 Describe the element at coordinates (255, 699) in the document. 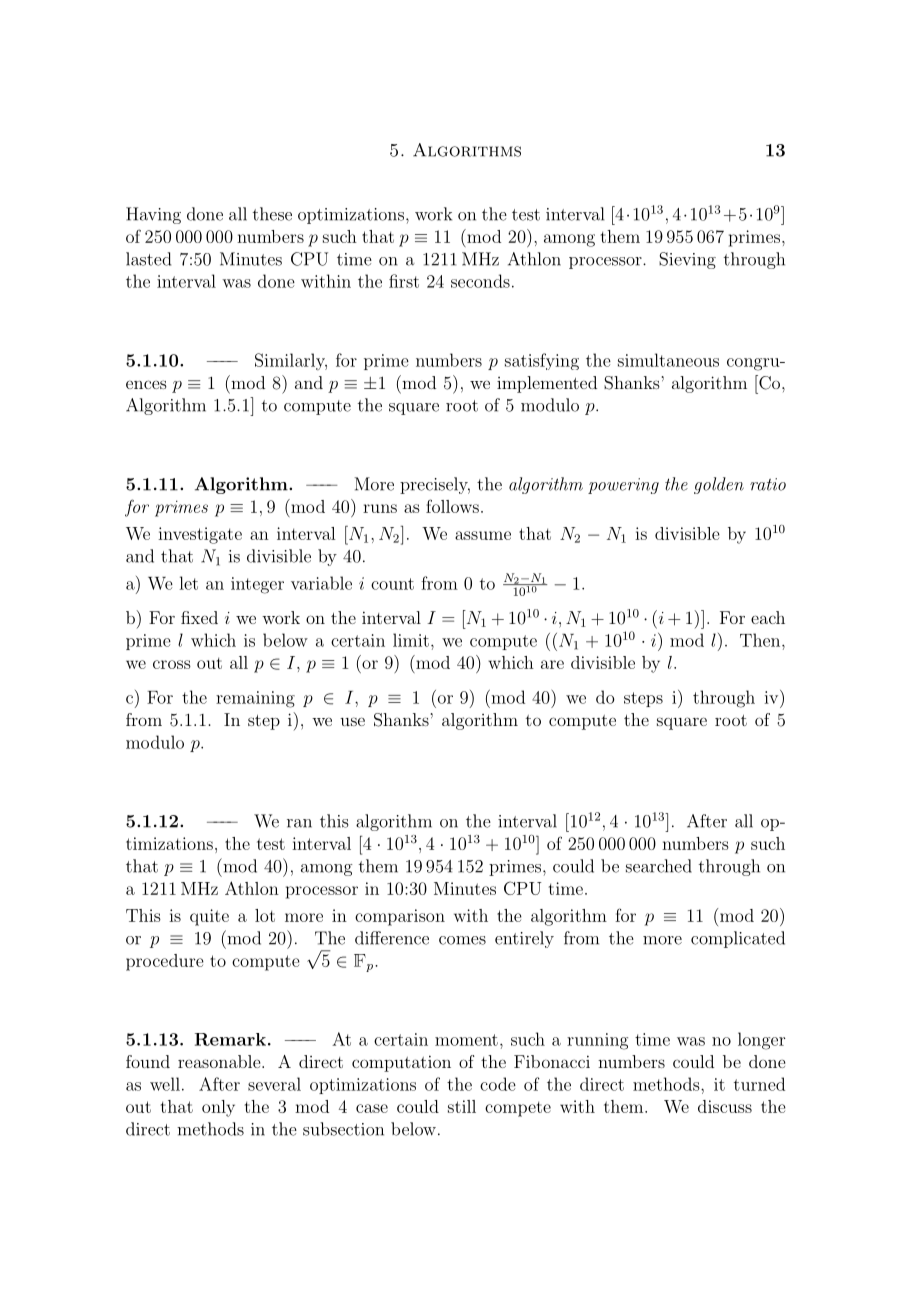

I see `remaining` at that location.
